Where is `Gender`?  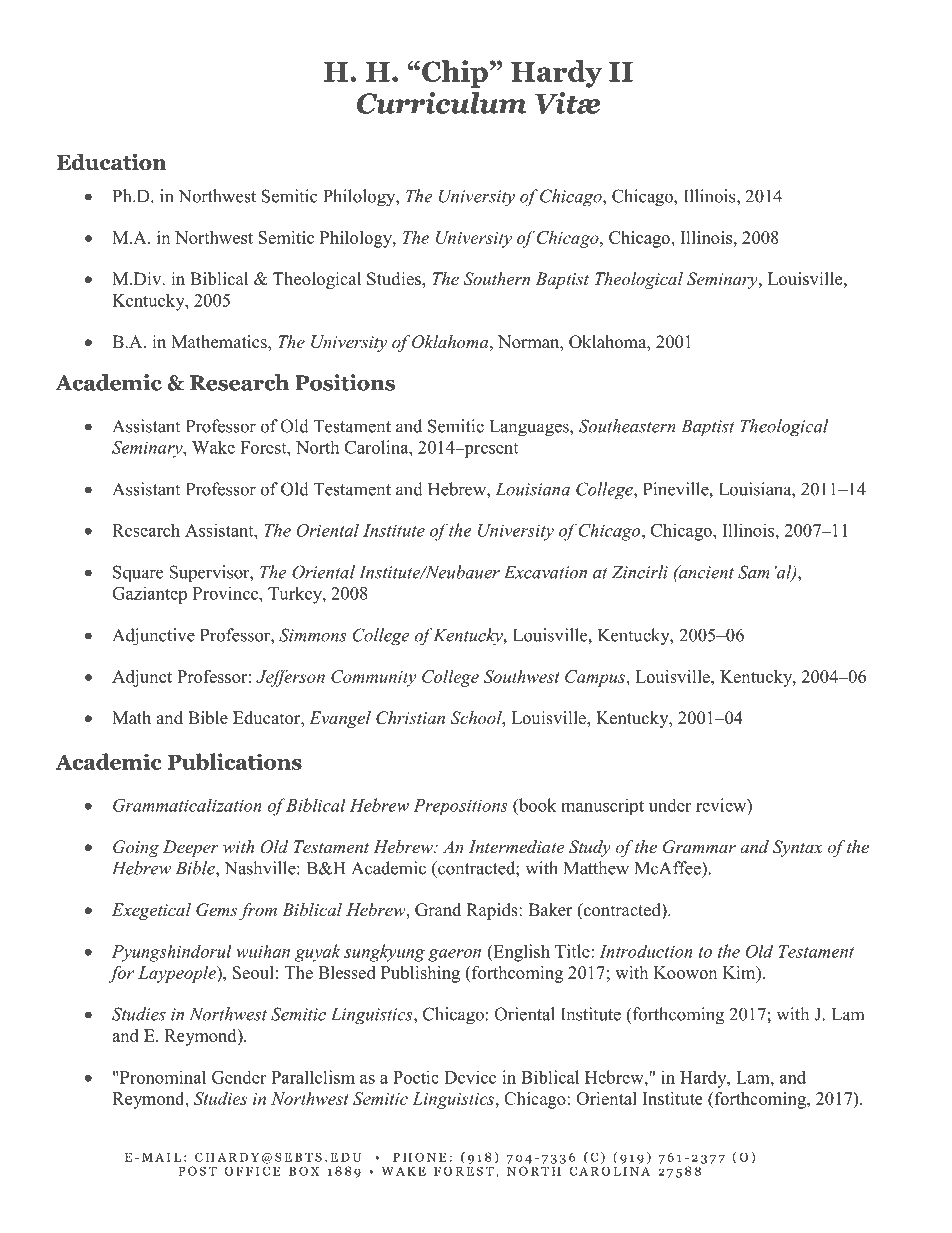
Gender is located at coordinates (239, 1077).
